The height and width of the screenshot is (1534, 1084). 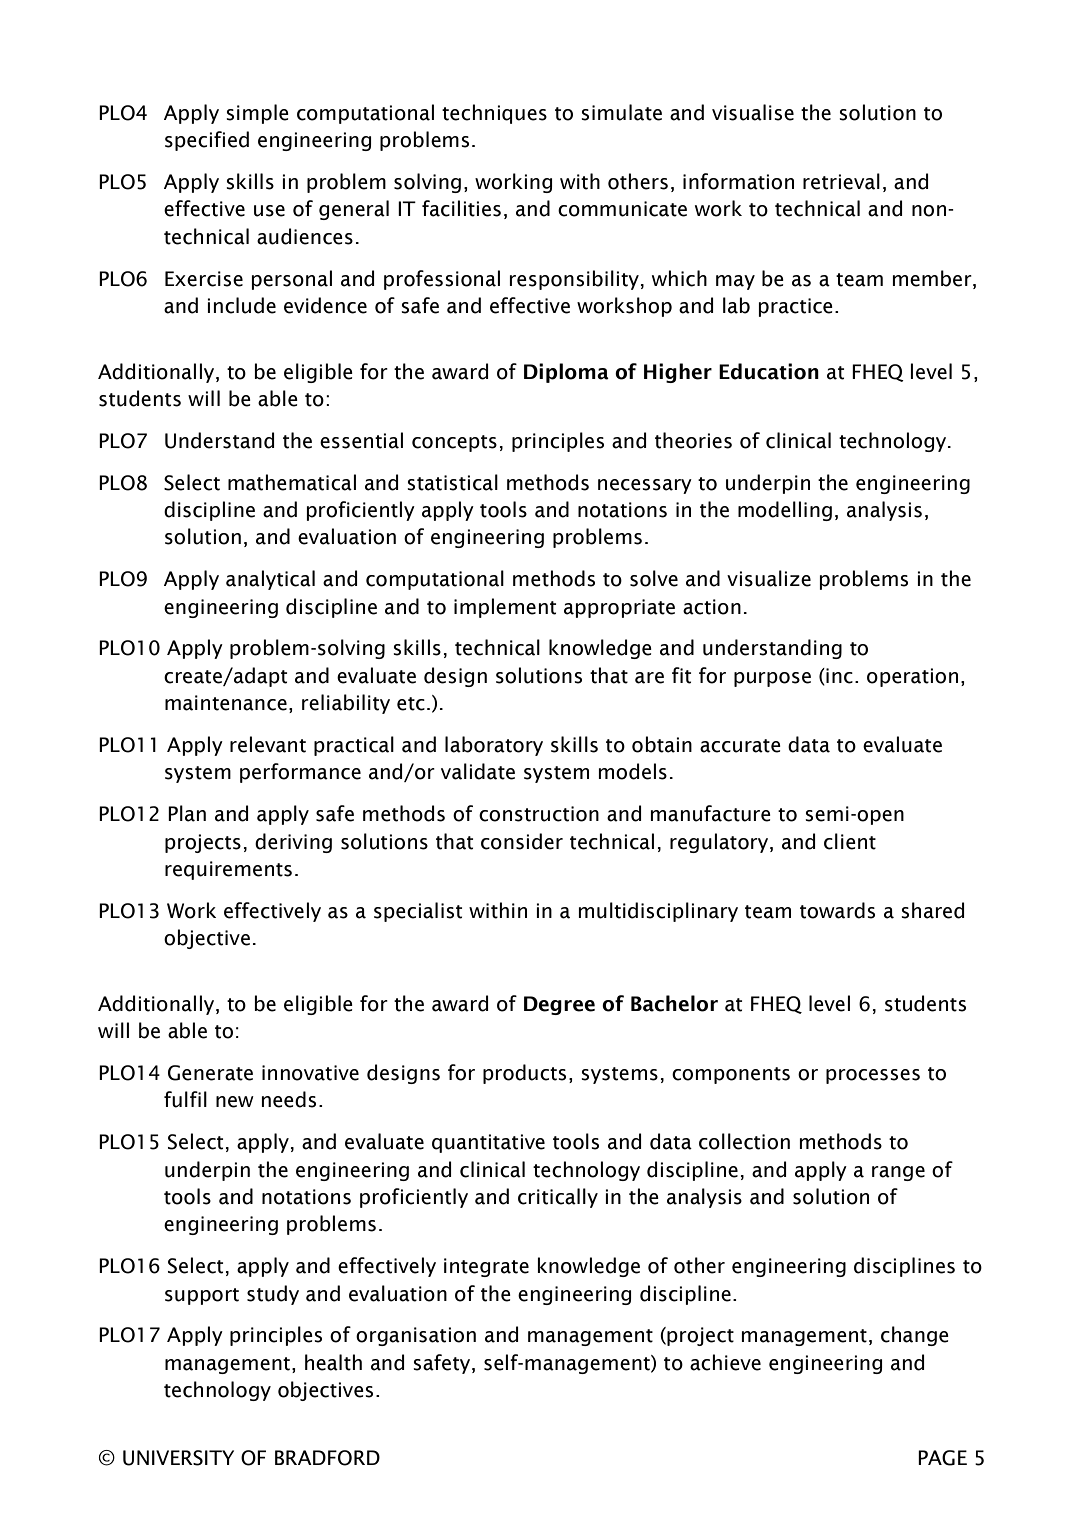 What do you see at coordinates (539, 814) in the screenshot?
I see `construction` at bounding box center [539, 814].
